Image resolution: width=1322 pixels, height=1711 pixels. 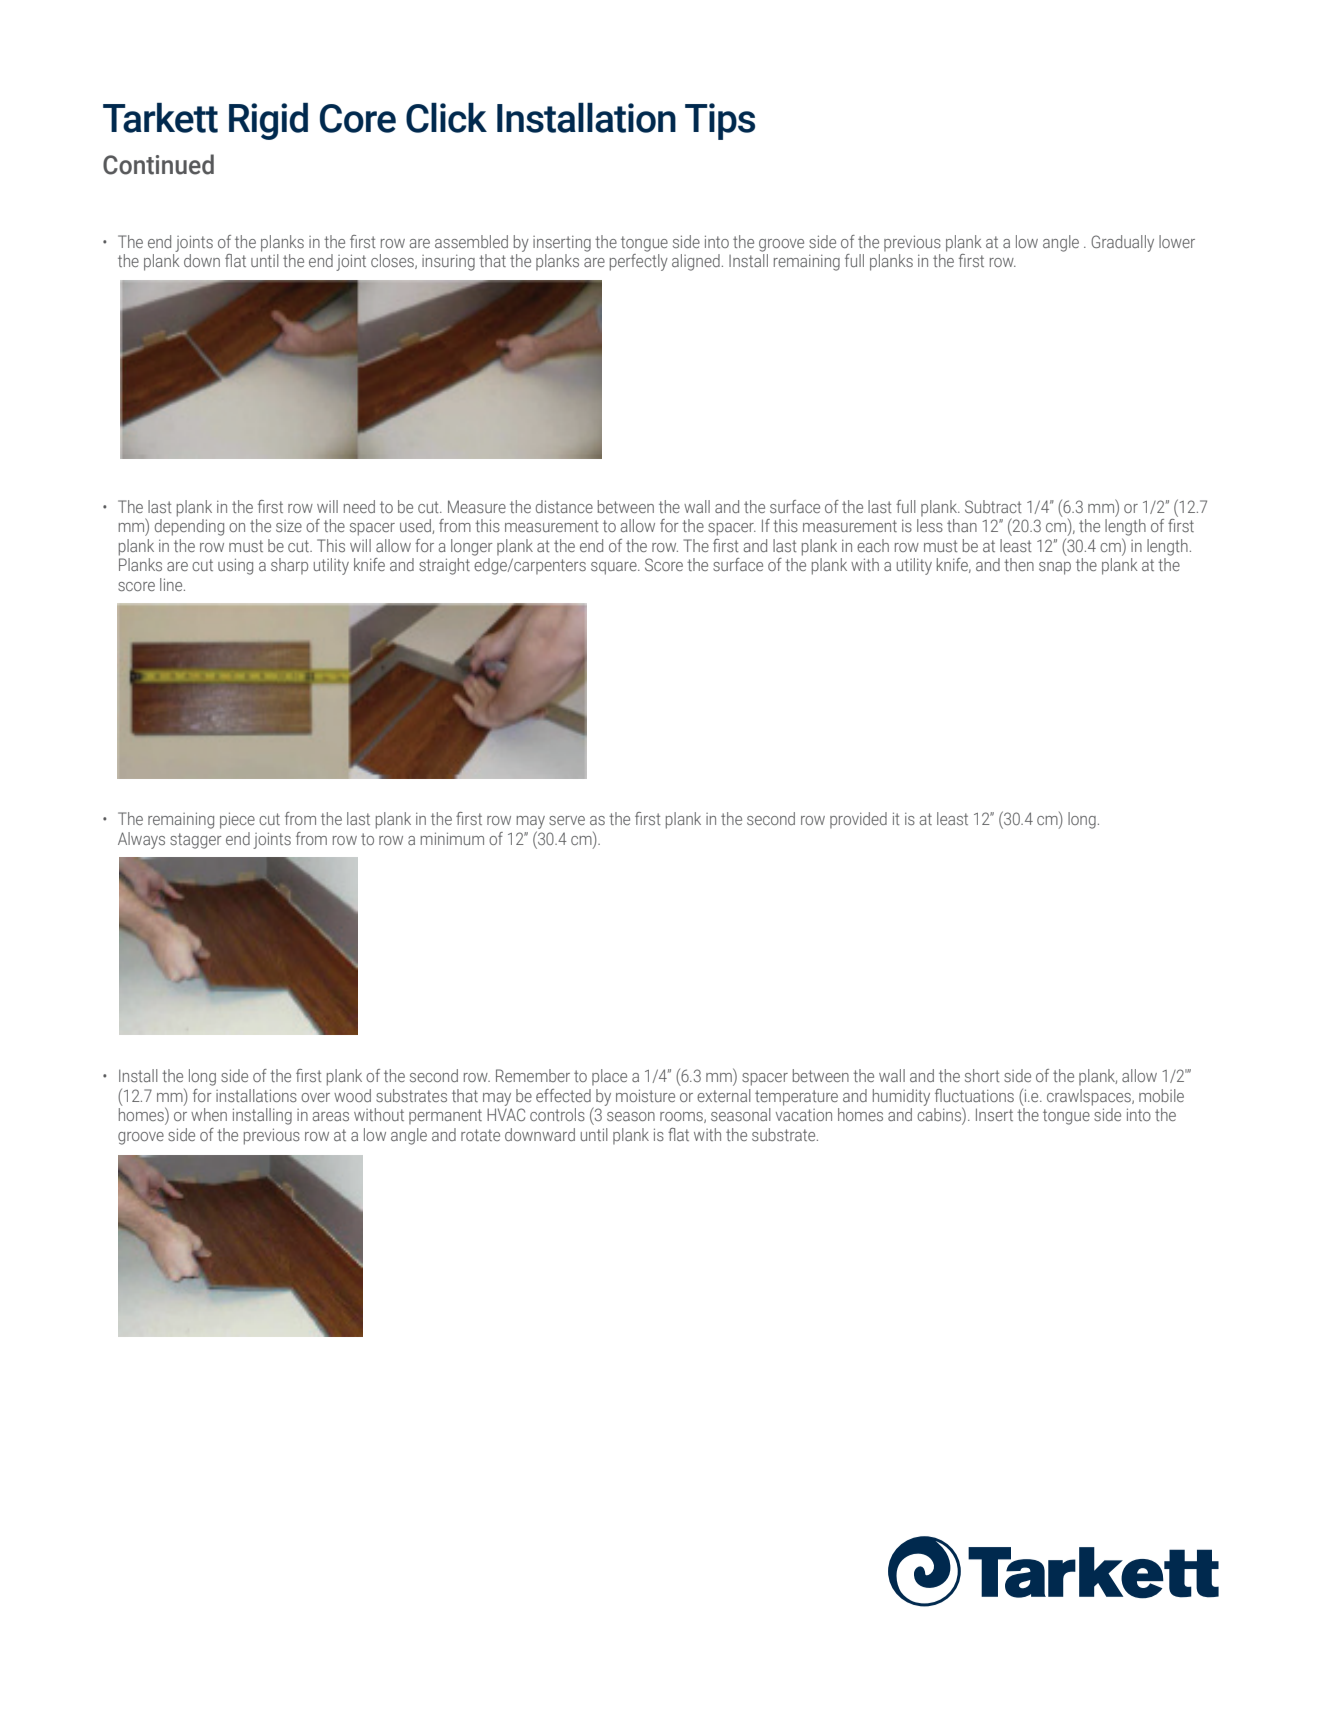 I want to click on aligned, so click(x=696, y=262).
